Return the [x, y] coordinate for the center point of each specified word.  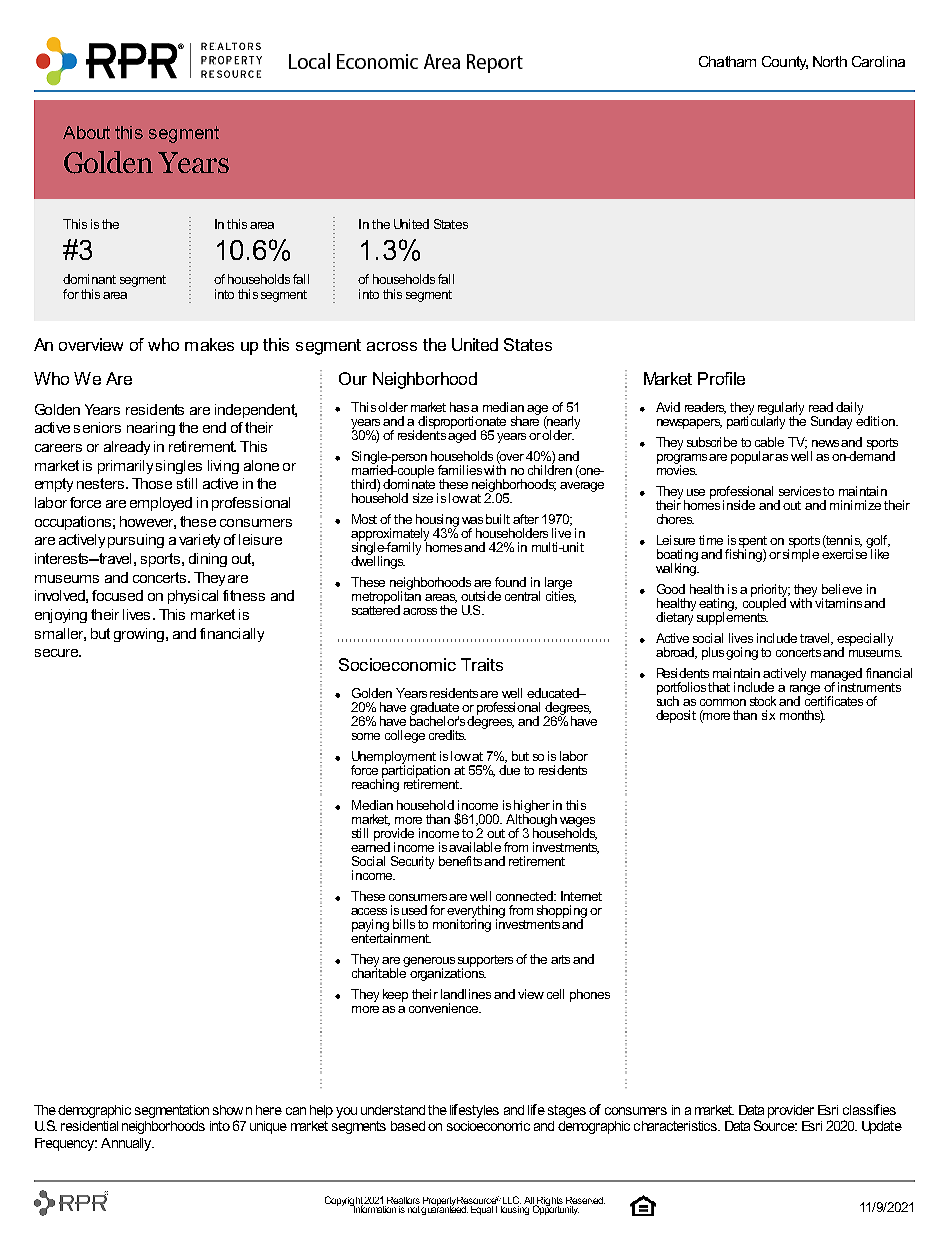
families [460, 470]
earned [370, 846]
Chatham [727, 61]
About [86, 132]
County [785, 63]
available [475, 847]
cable [769, 442]
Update [882, 1127]
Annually [127, 1144]
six [768, 715]
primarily [125, 467]
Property [441, 1202]
